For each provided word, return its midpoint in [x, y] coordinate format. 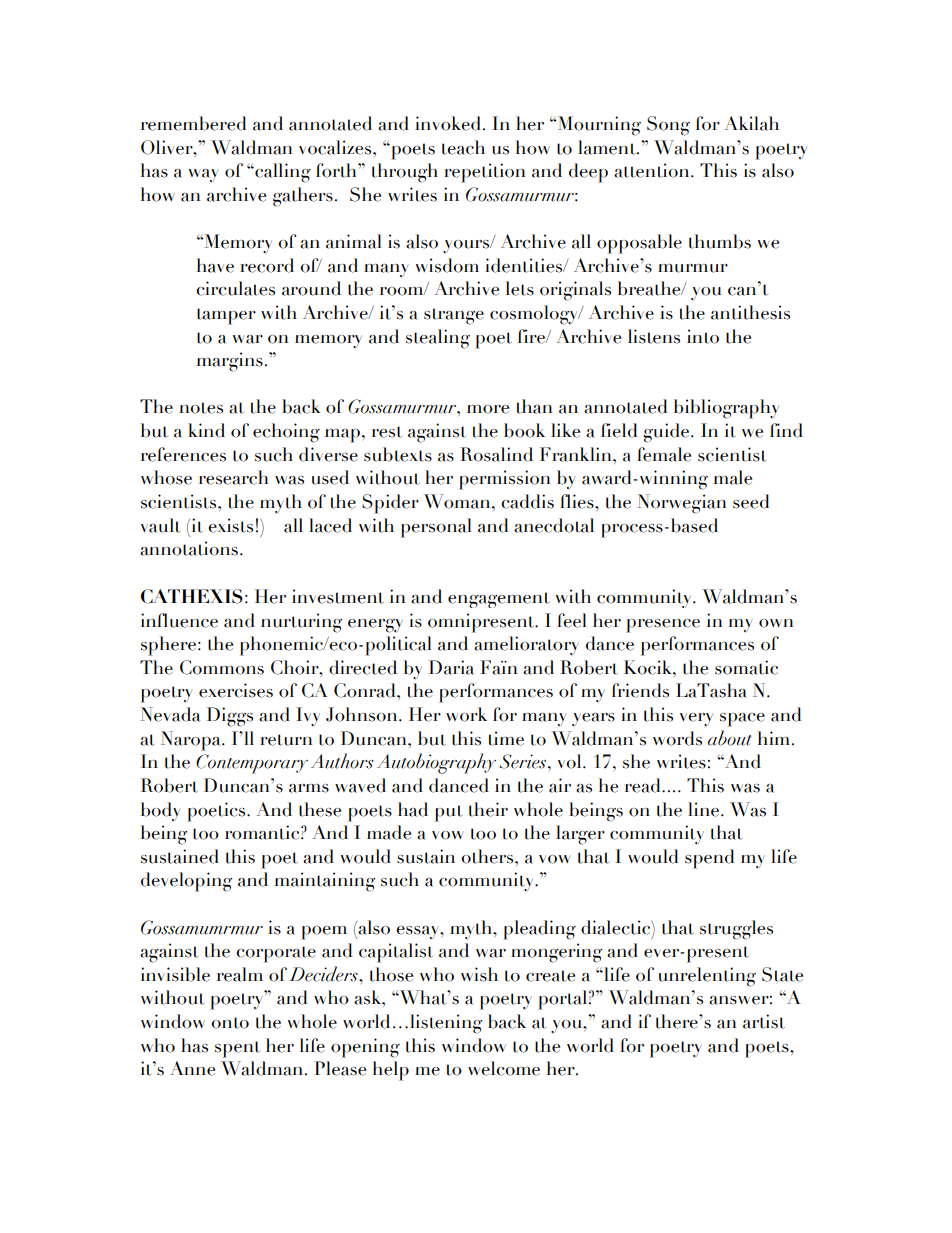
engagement [499, 600]
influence [179, 620]
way [203, 176]
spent [237, 1049]
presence [663, 626]
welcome [504, 1068]
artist [764, 1021]
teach [463, 147]
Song [668, 126]
